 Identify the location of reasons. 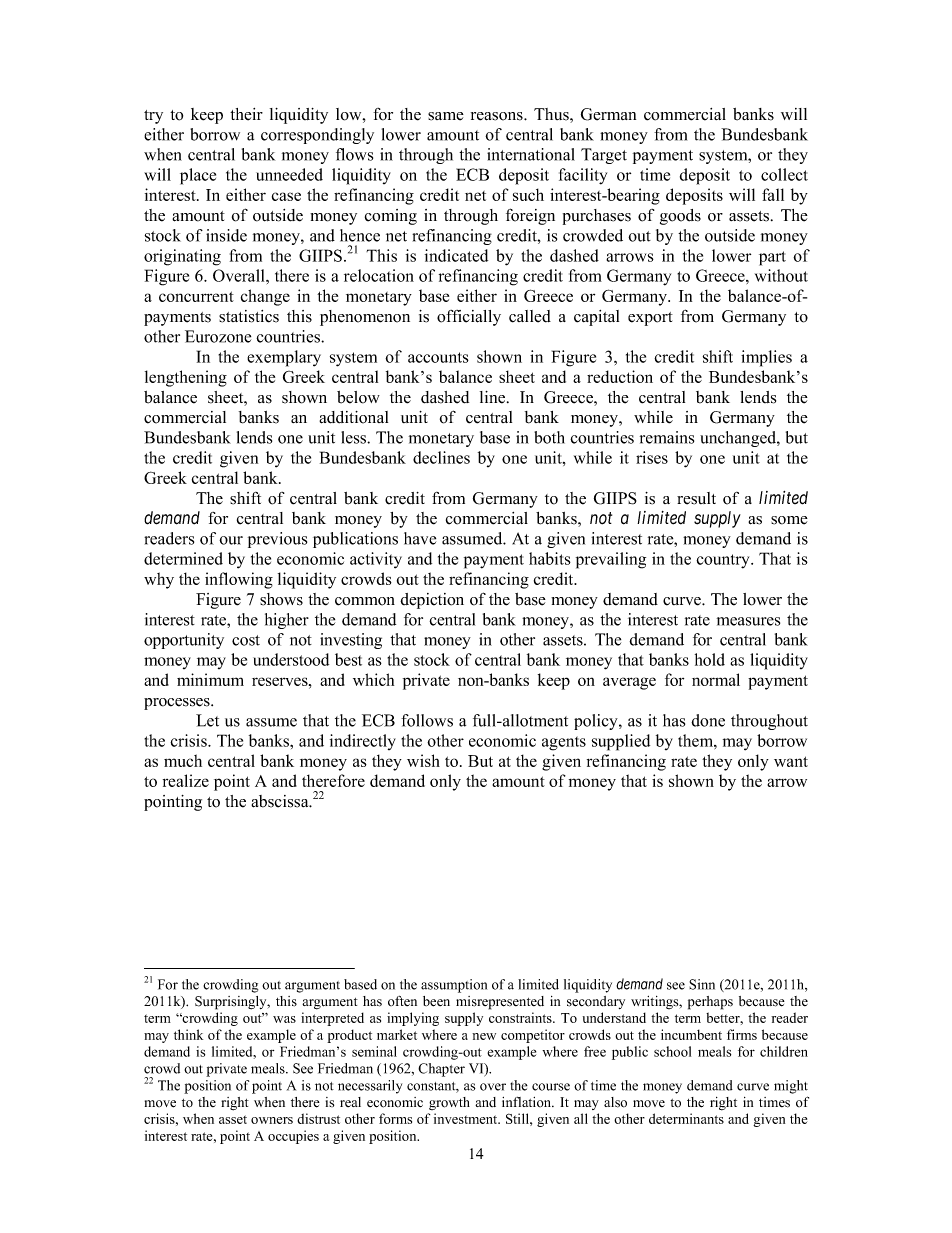
(498, 116).
